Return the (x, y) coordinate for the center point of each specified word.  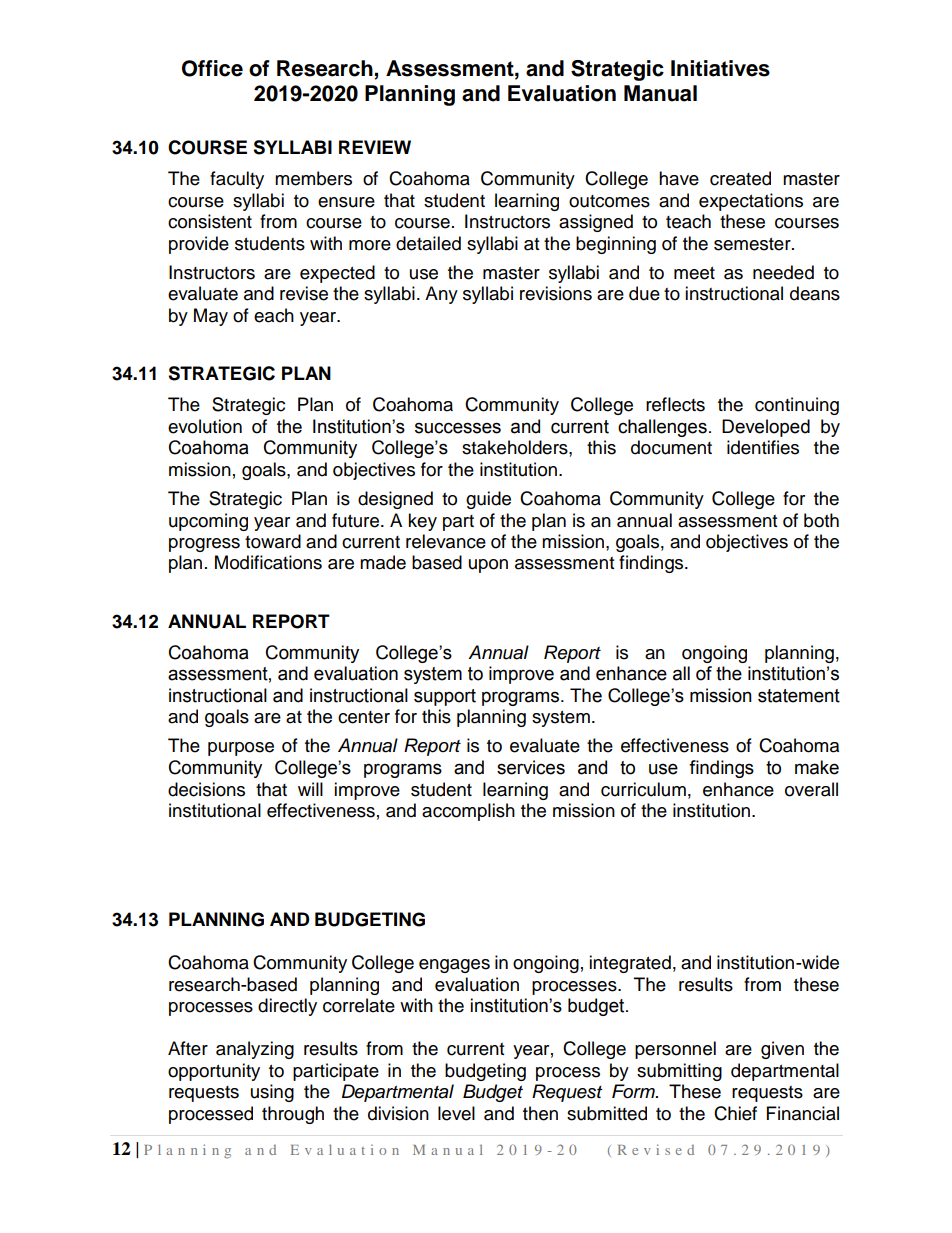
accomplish (468, 812)
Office (212, 68)
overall (811, 789)
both (821, 520)
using (272, 1093)
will (310, 789)
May (211, 317)
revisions (556, 293)
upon (488, 566)
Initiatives (720, 68)
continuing (797, 406)
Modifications (268, 562)
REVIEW (375, 147)
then (540, 1113)
